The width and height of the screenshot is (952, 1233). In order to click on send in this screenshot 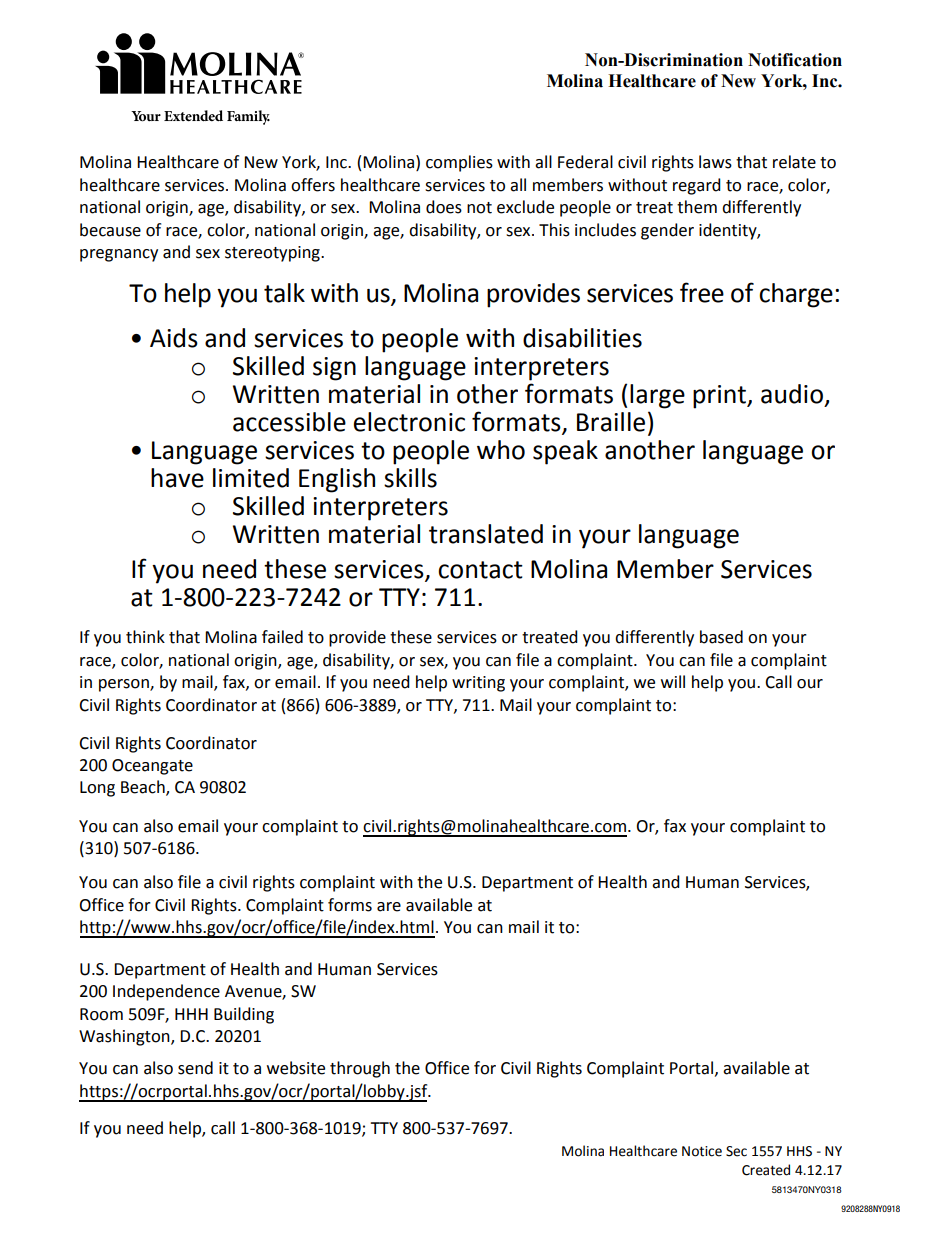, I will do `click(195, 1068)`.
